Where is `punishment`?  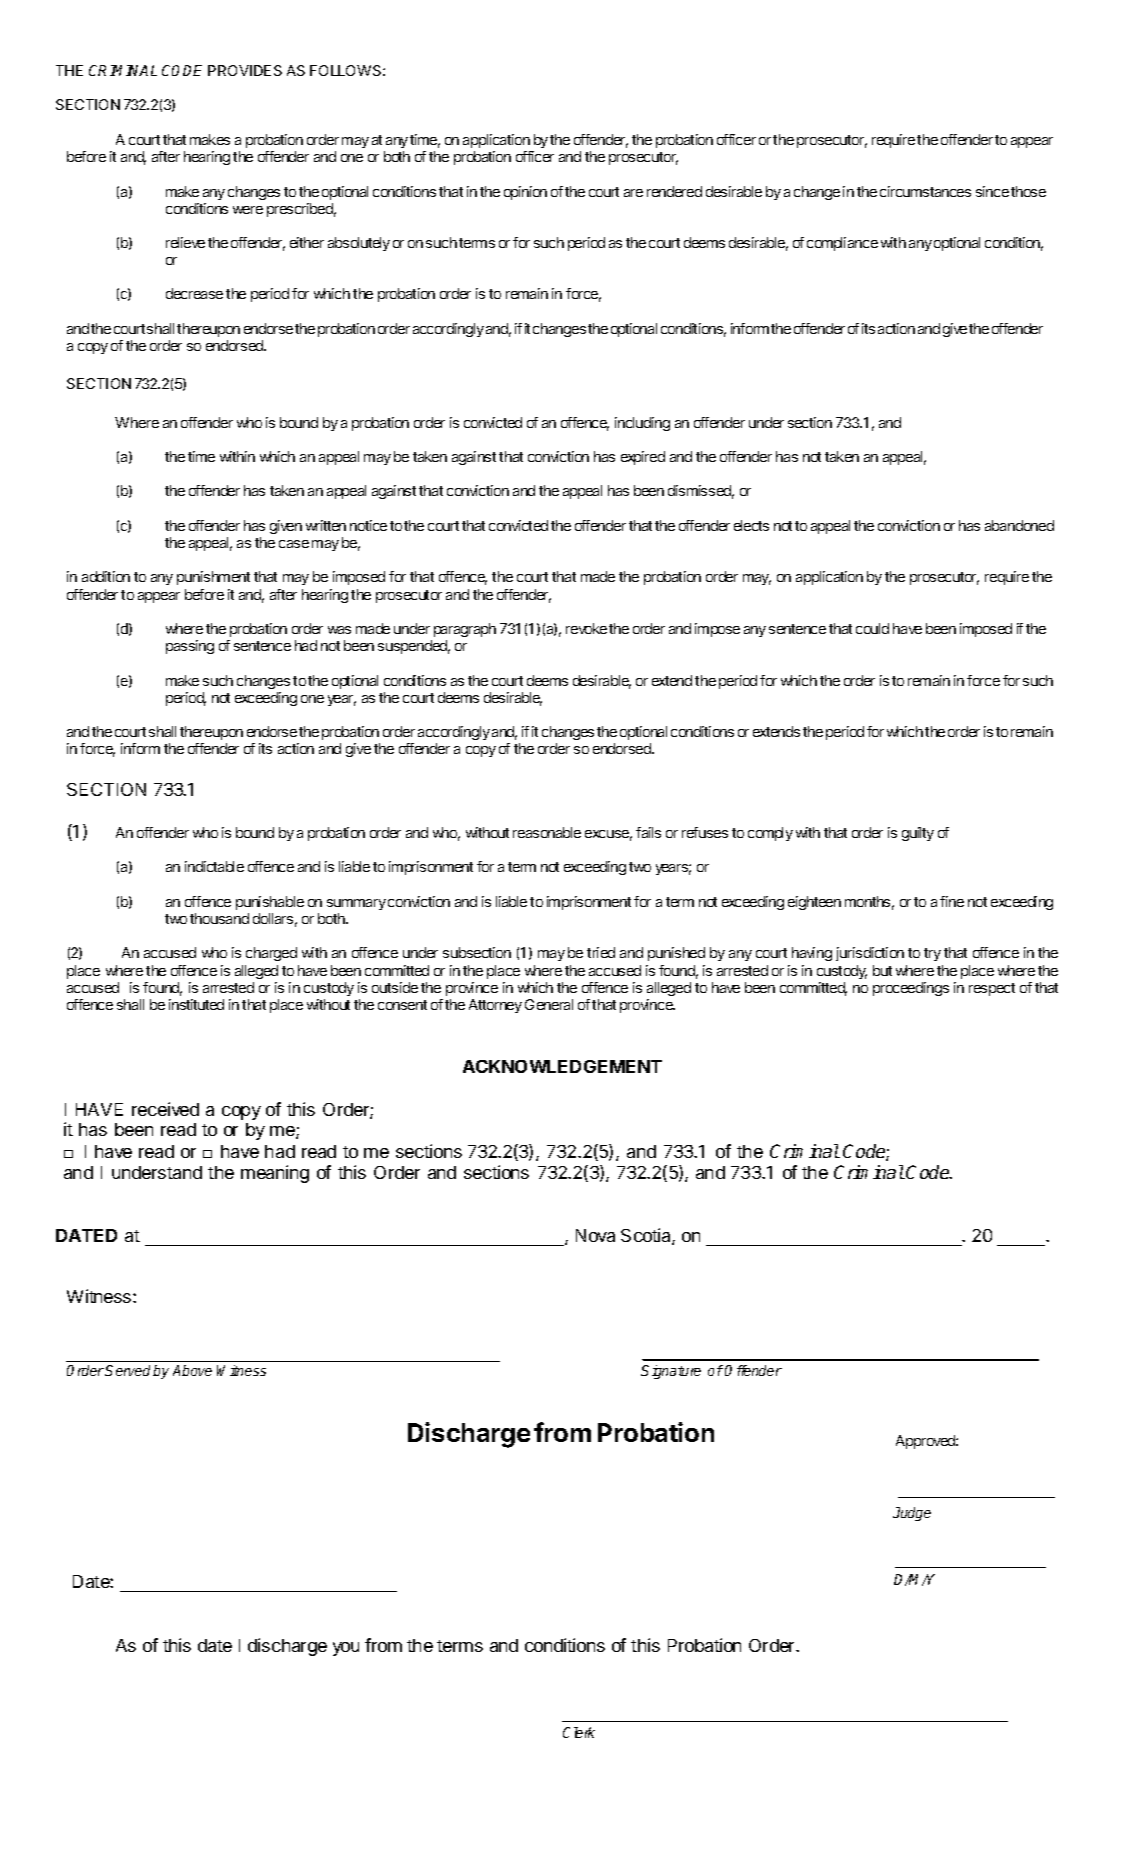
punishment is located at coordinates (213, 578).
